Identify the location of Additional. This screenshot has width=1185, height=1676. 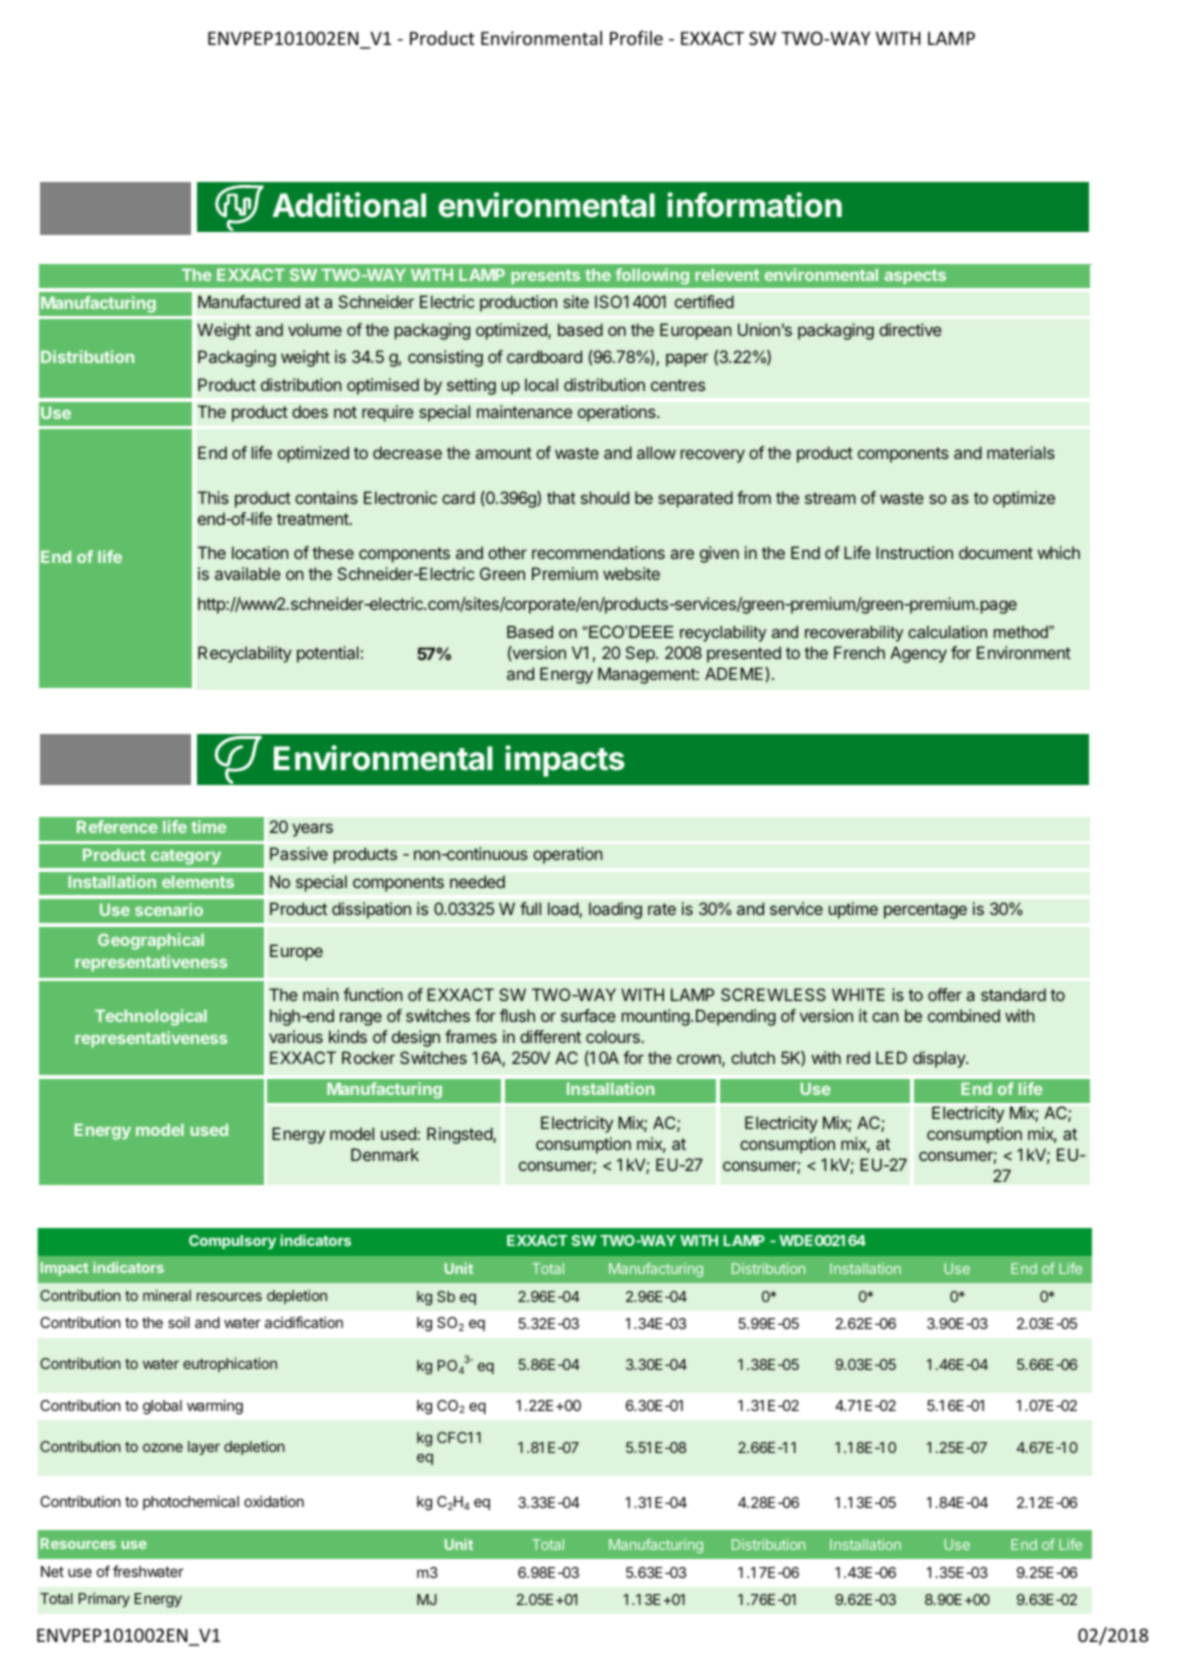
(349, 205).
